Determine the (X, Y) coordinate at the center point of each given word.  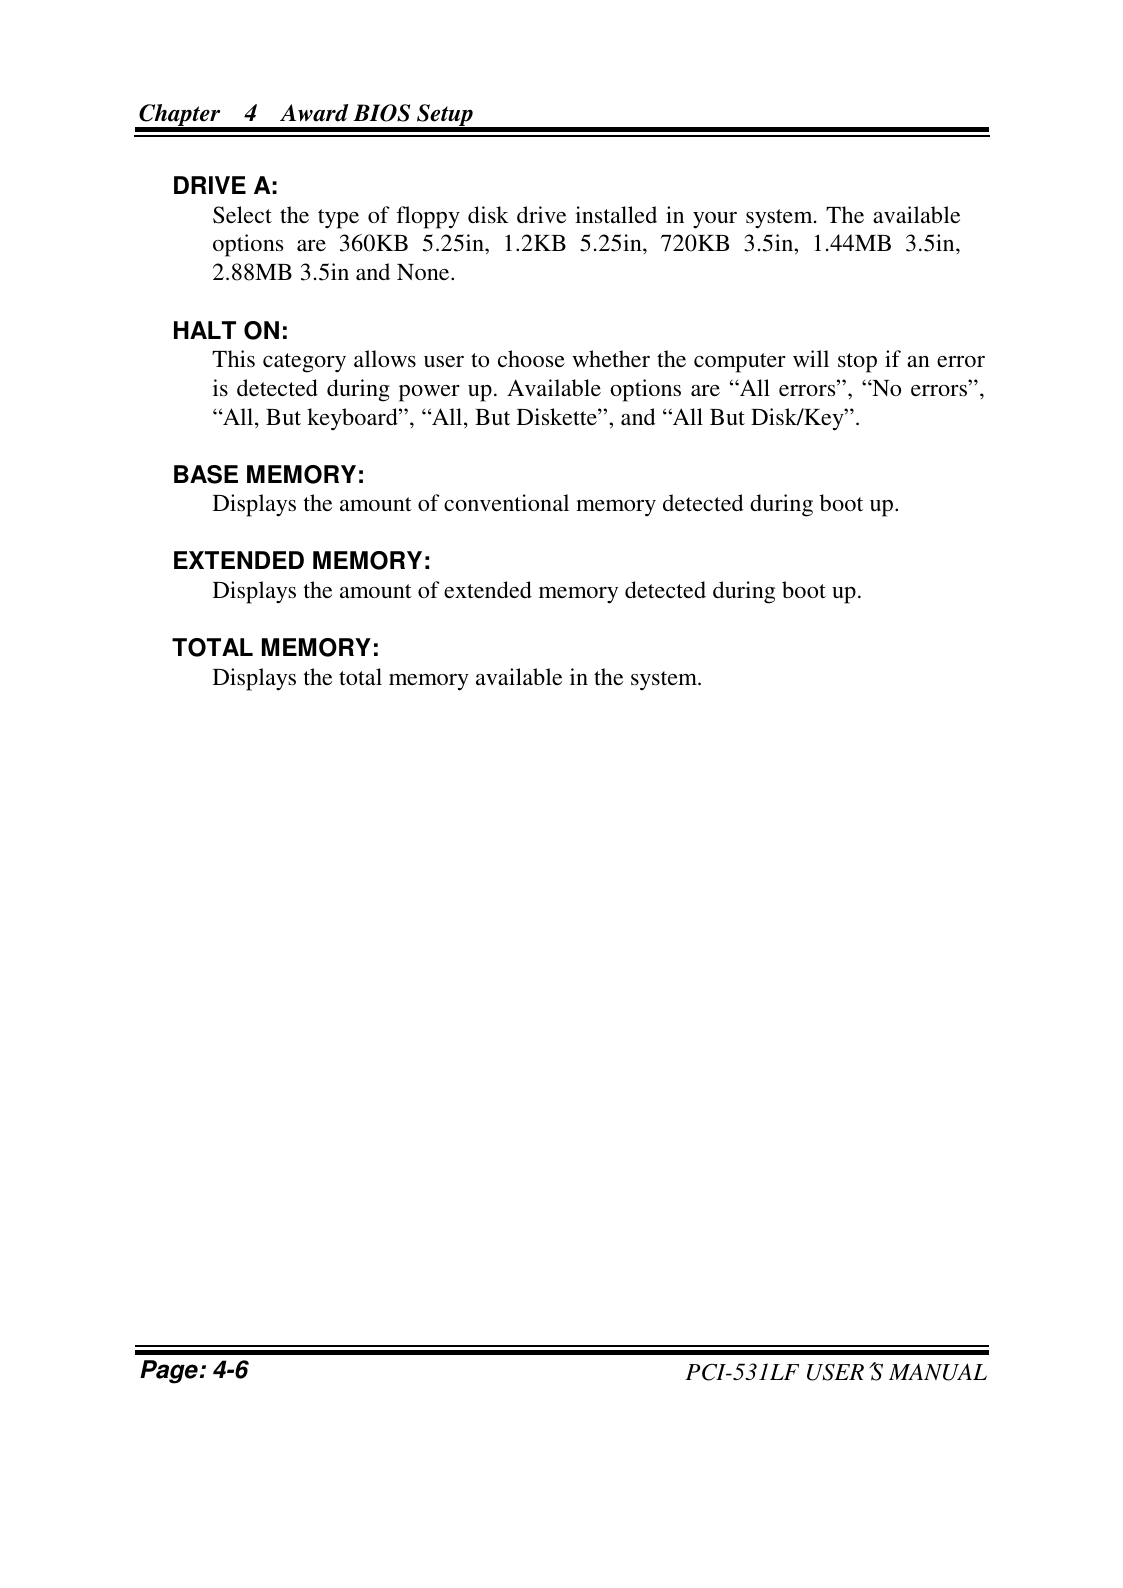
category (304, 363)
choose (531, 358)
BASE (206, 474)
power (429, 393)
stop (857, 363)
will (811, 358)
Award (314, 113)
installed (616, 214)
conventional (506, 502)
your (715, 220)
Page (169, 1372)
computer (740, 363)
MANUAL (938, 1372)
